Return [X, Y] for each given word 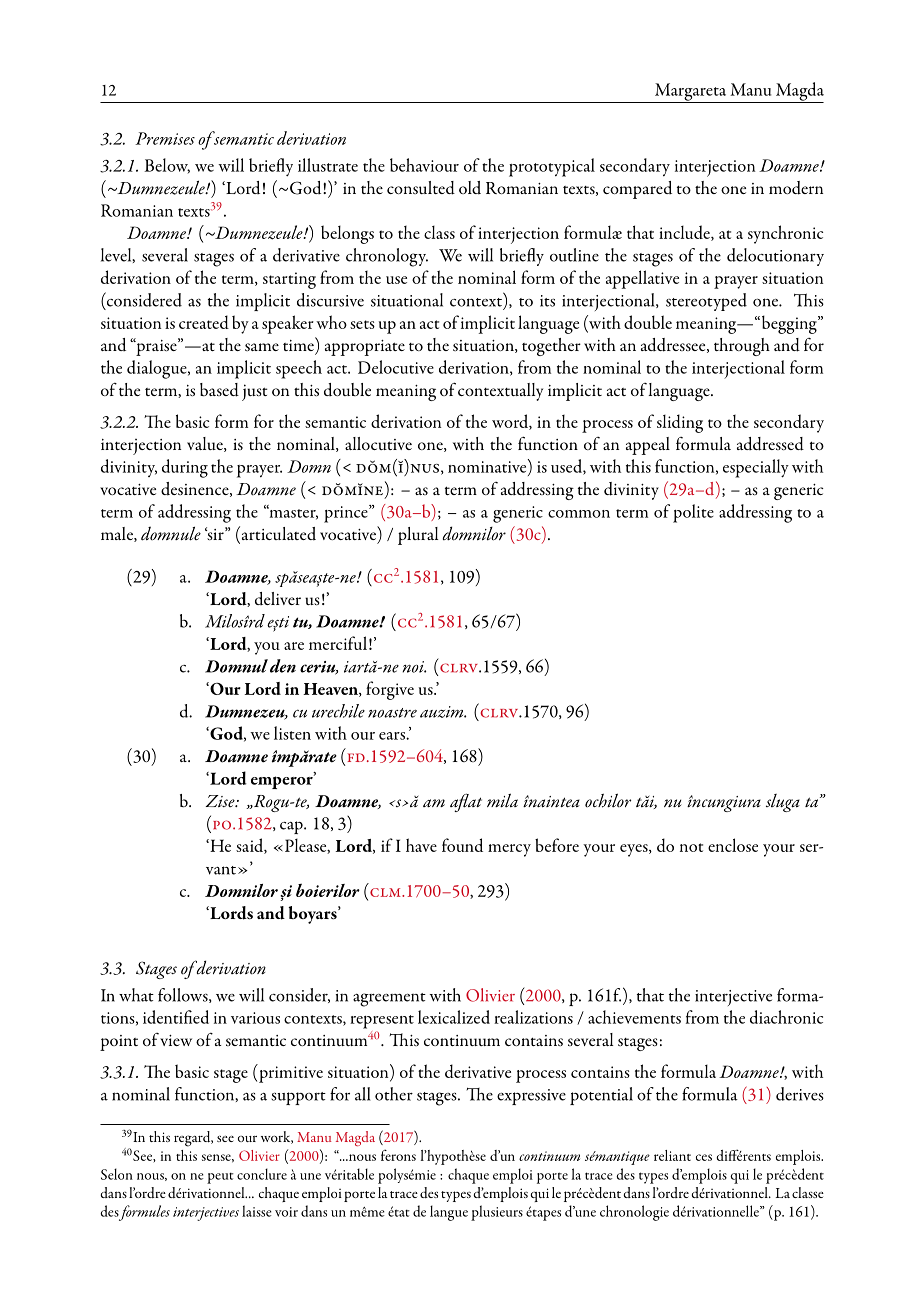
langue [449, 1213]
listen [292, 733]
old [470, 188]
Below [167, 166]
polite [693, 513]
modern [796, 188]
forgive [390, 690]
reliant [672, 1155]
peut [220, 1178]
